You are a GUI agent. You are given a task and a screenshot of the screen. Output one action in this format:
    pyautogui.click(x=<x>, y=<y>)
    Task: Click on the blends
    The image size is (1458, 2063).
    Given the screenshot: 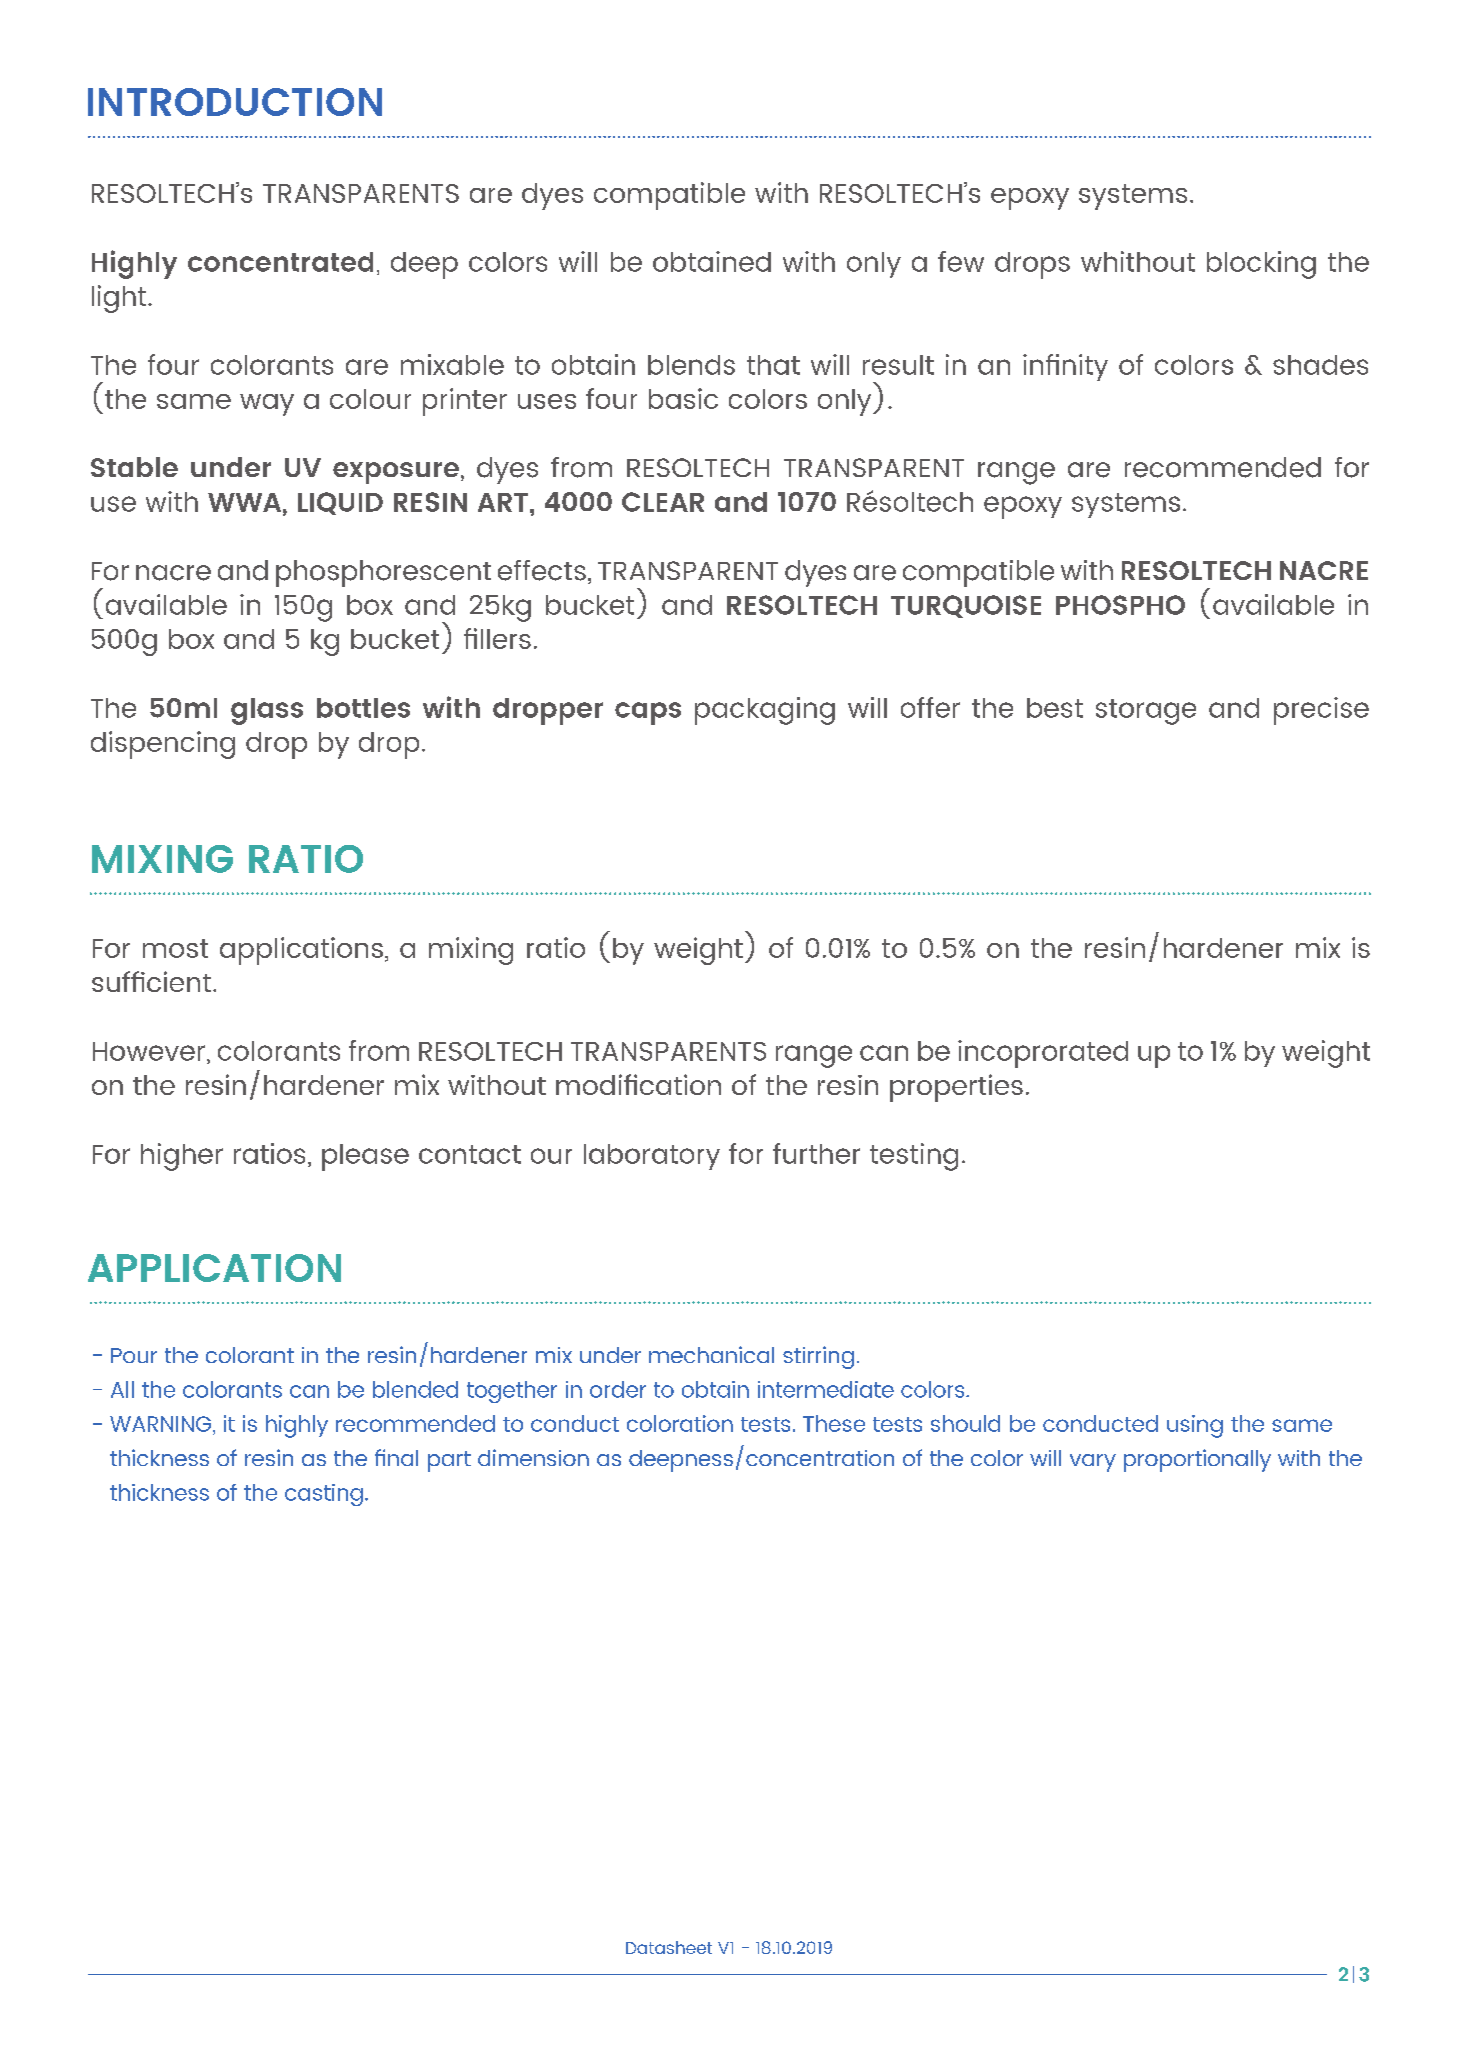 What is the action you would take?
    pyautogui.click(x=691, y=365)
